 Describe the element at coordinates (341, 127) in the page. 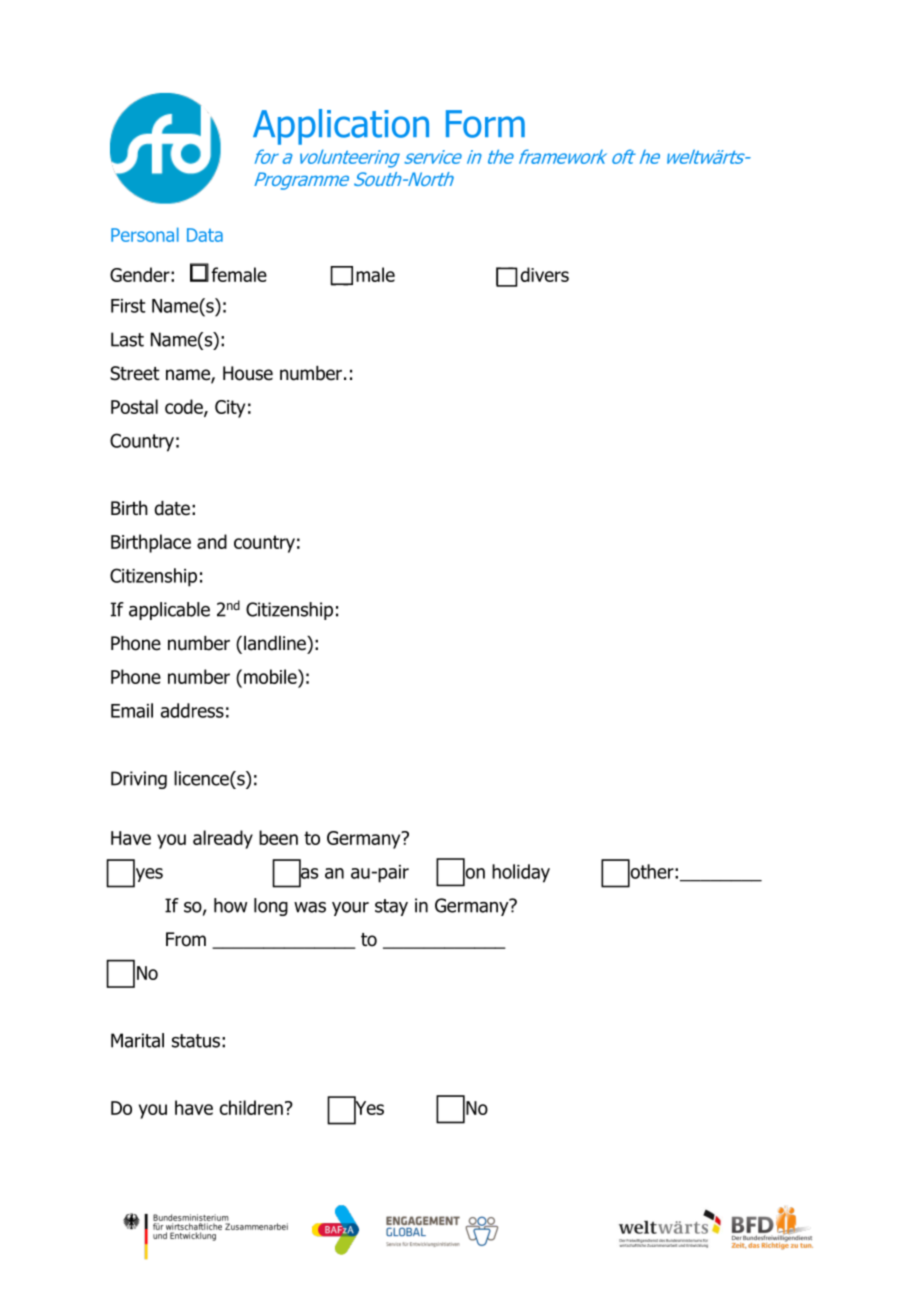

I see `Application` at that location.
